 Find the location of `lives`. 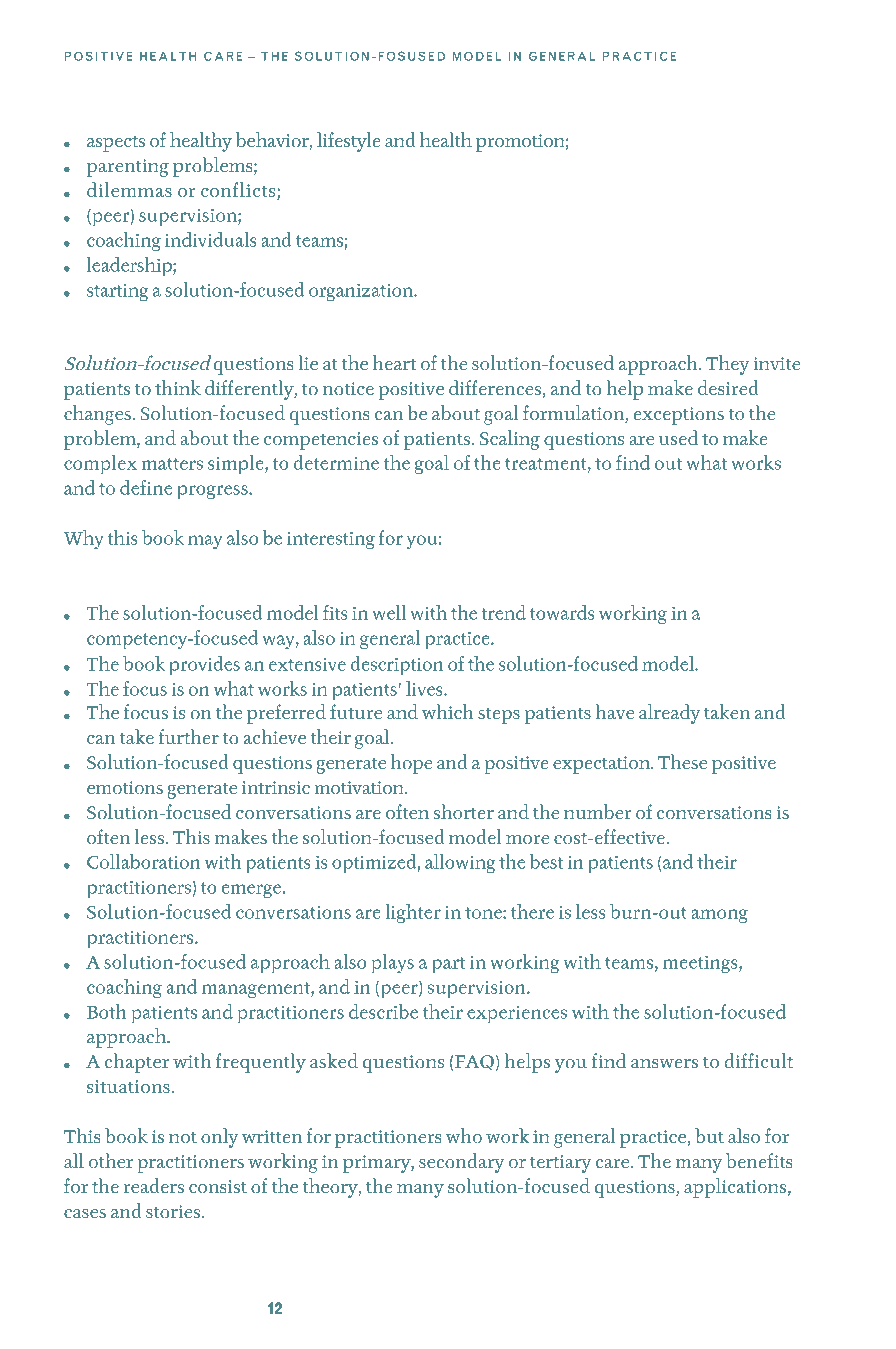

lives is located at coordinates (425, 688).
